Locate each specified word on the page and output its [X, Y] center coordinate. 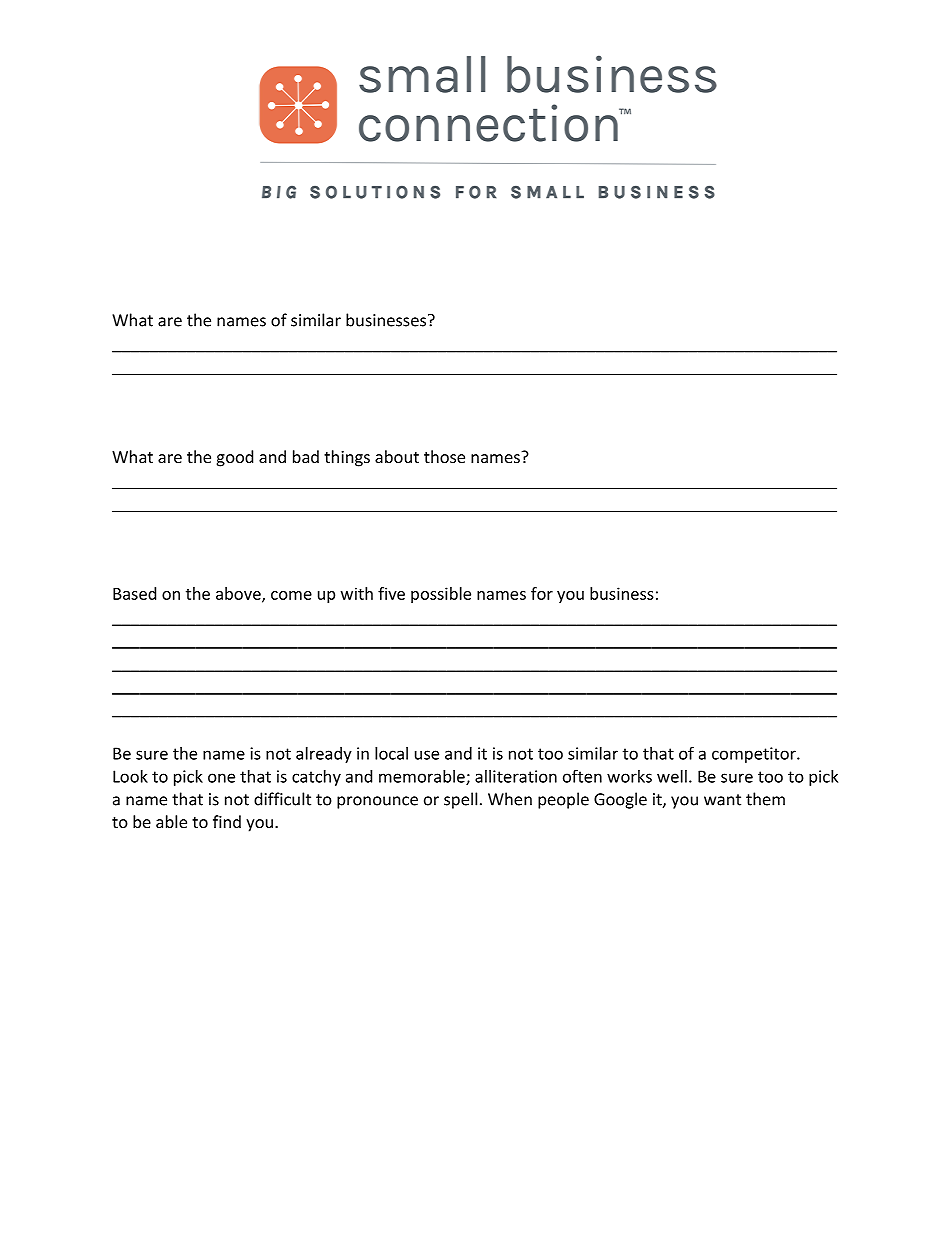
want [722, 800]
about [397, 456]
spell [460, 800]
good [235, 458]
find [227, 821]
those [444, 456]
